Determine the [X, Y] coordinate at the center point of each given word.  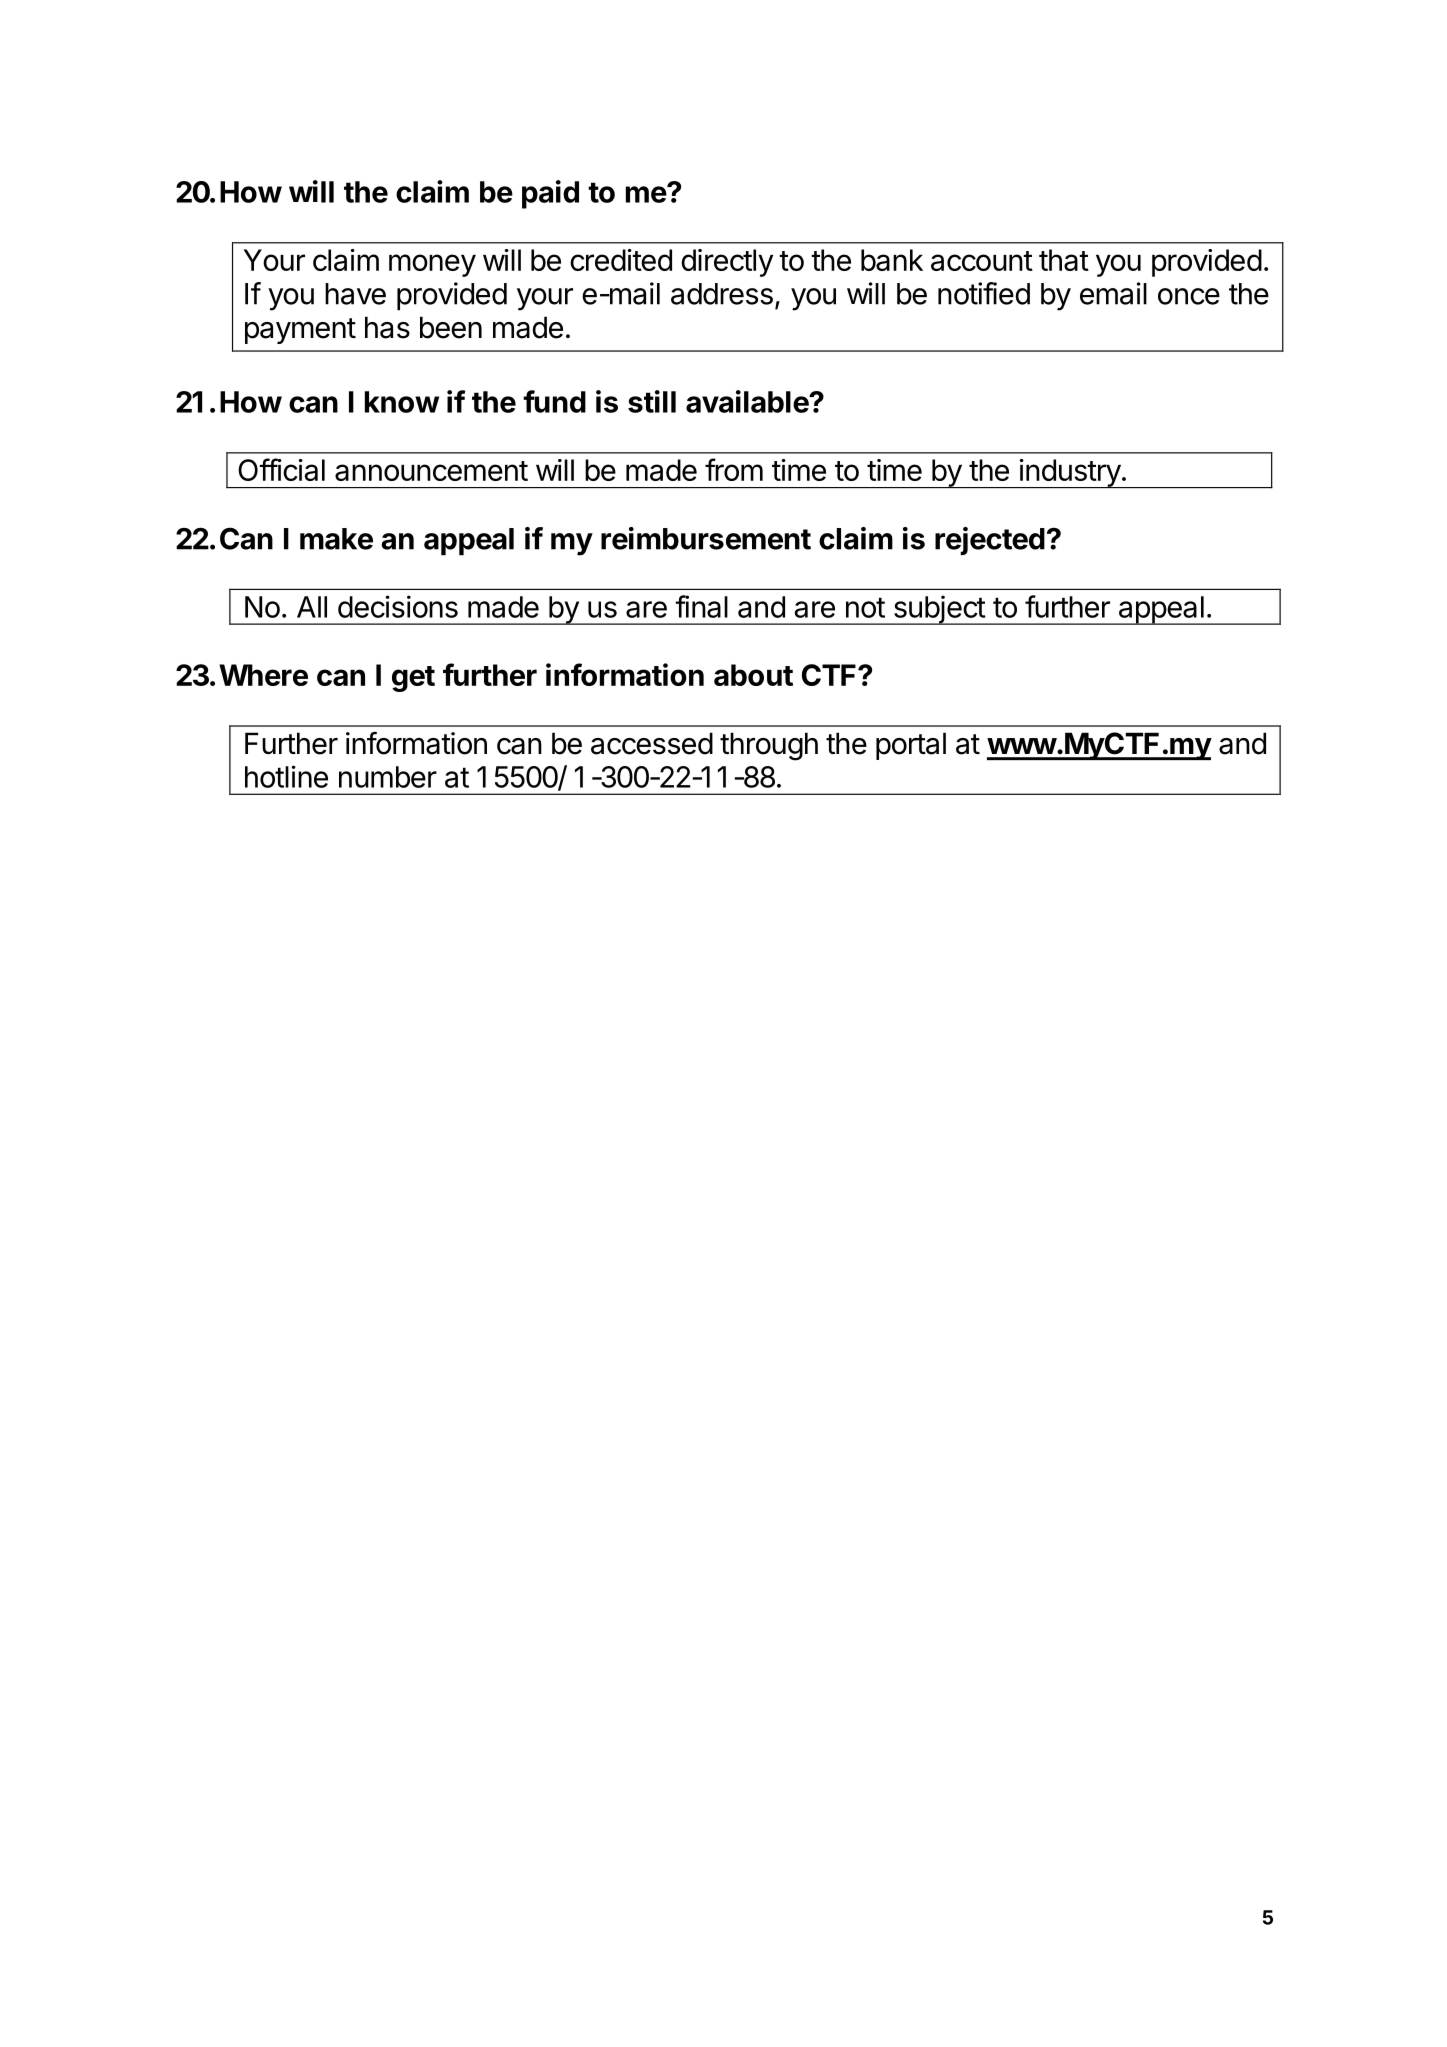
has [387, 327]
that [1064, 260]
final [701, 606]
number [388, 777]
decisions [398, 606]
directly [727, 263]
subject [939, 610]
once [1189, 296]
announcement [431, 471]
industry [1069, 473]
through [769, 746]
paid [550, 194]
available [748, 401]
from [734, 469]
